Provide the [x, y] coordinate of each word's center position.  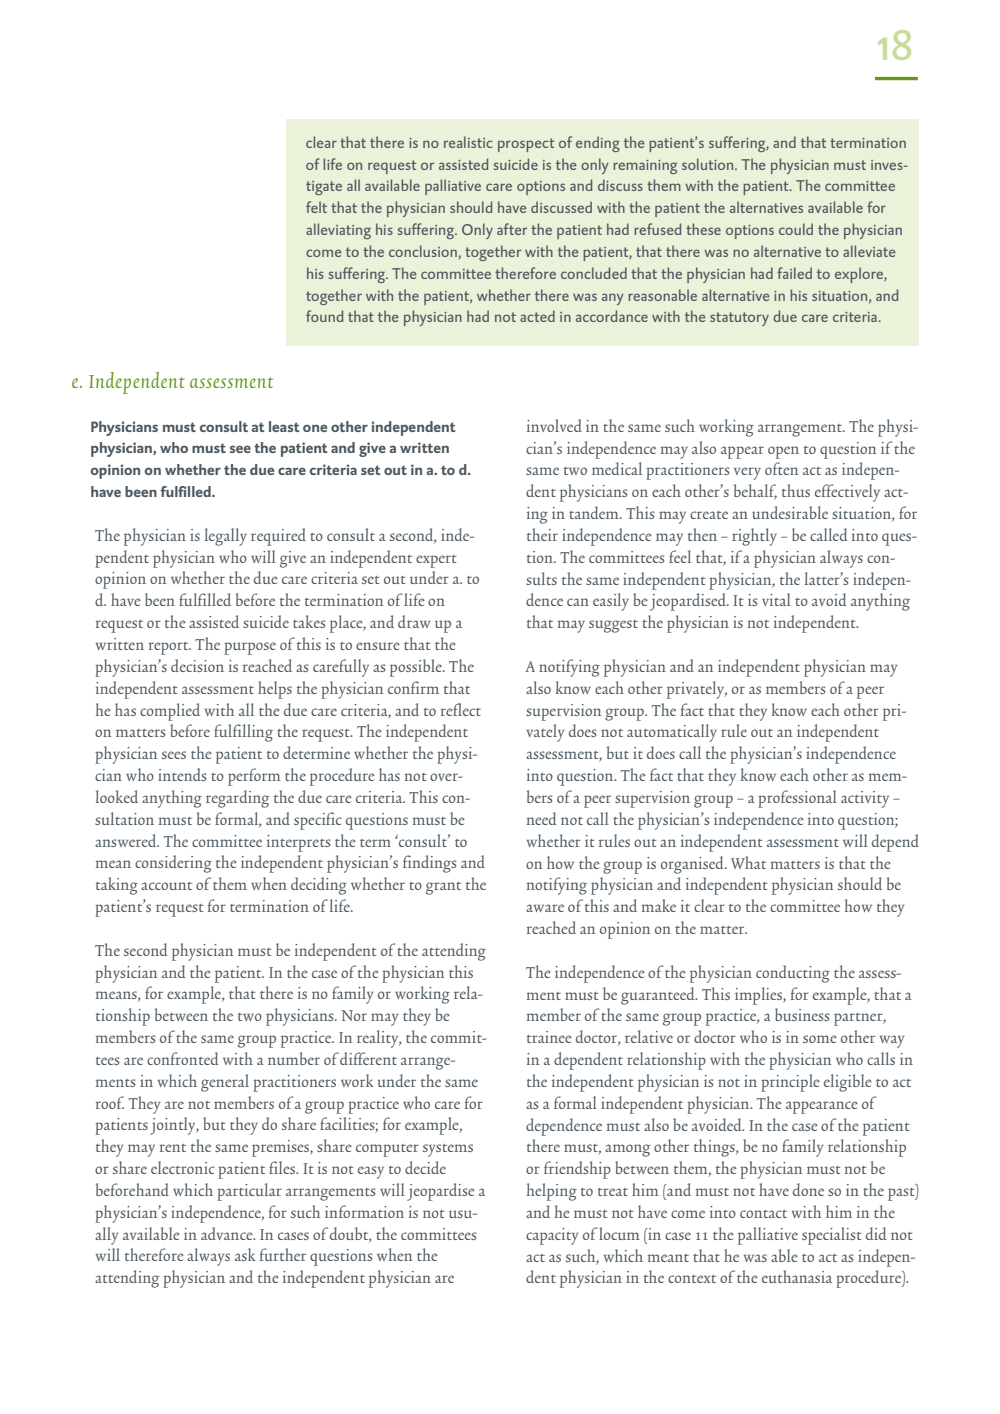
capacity [552, 1236]
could [796, 229]
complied [170, 712]
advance [228, 1233]
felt [316, 207]
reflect [461, 709]
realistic [468, 142]
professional [797, 799]
